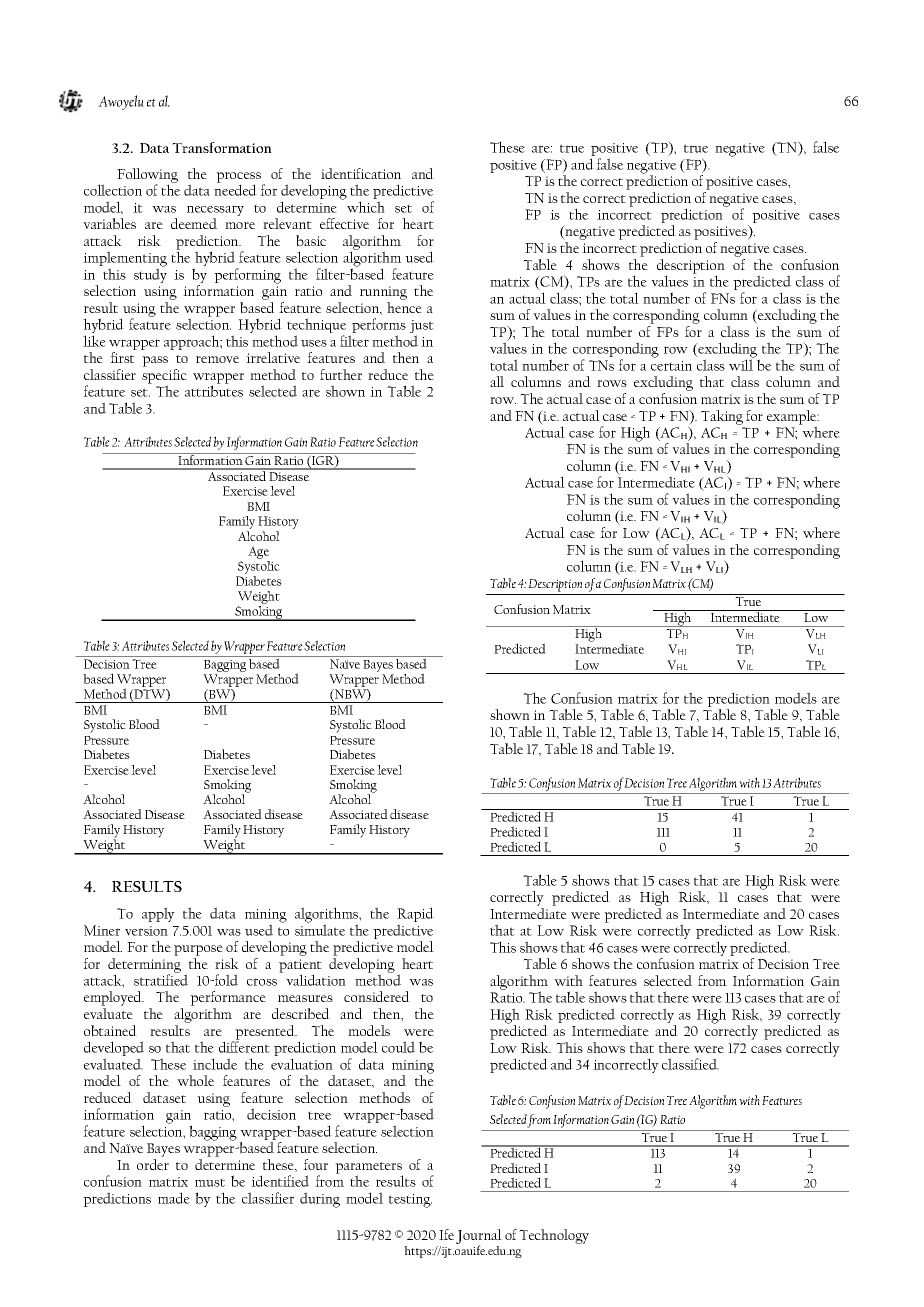  I want to click on Age, so click(259, 554).
